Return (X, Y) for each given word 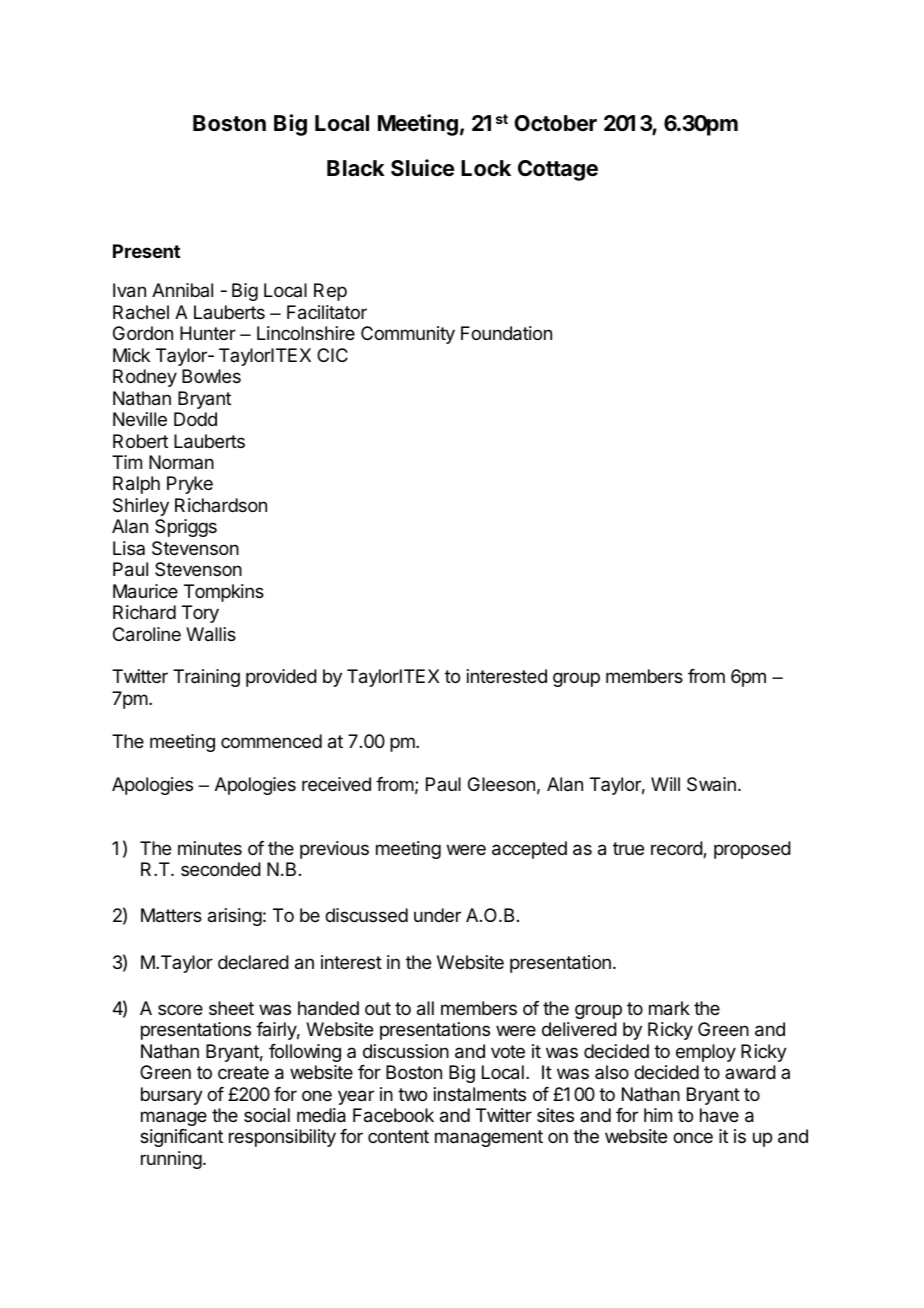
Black (356, 168)
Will (665, 784)
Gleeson (501, 784)
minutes (210, 848)
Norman (181, 462)
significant (181, 1138)
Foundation (506, 333)
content (398, 1136)
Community (408, 335)
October (555, 123)
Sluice (422, 168)
